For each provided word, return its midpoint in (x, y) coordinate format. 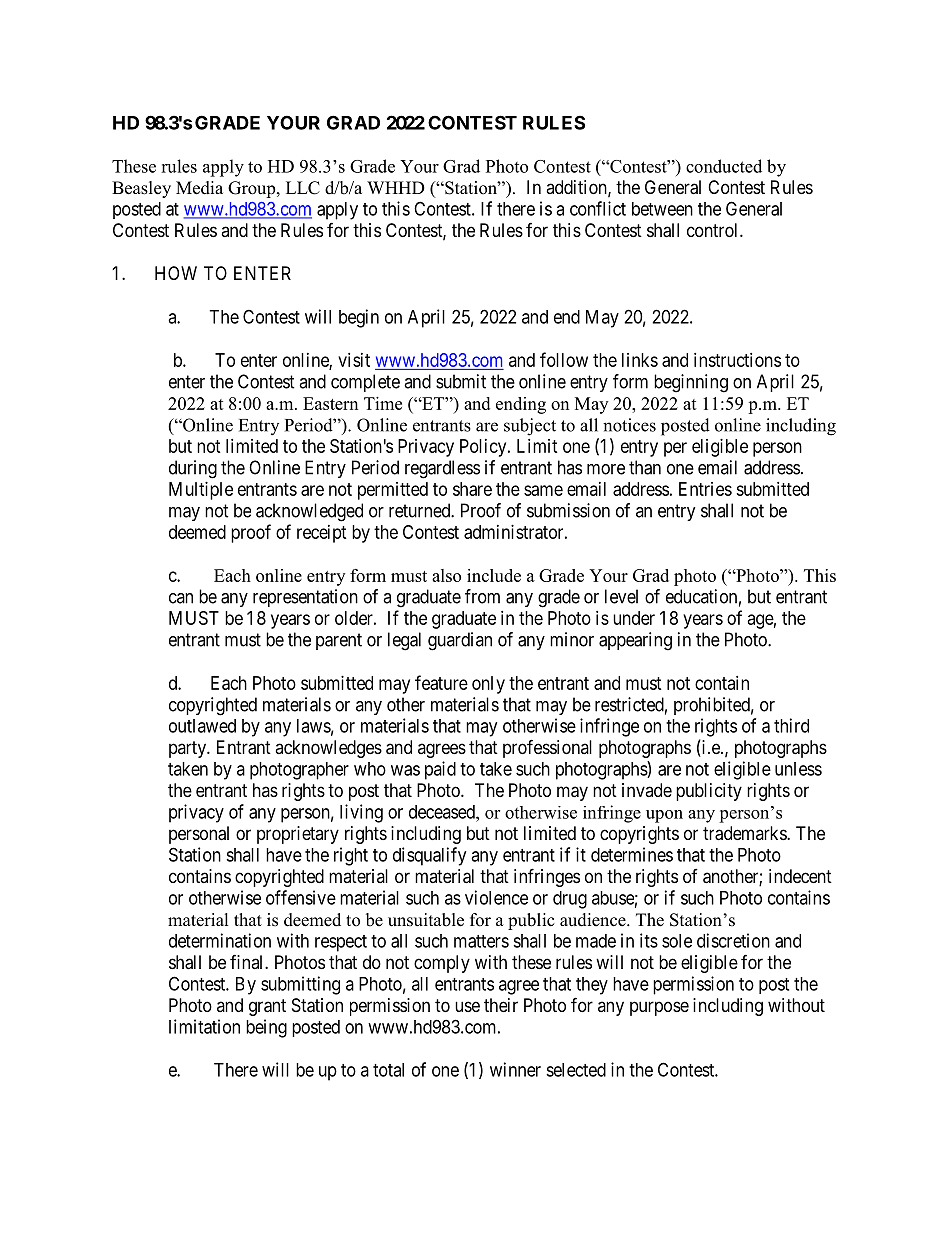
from (482, 596)
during (193, 469)
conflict (598, 208)
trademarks (745, 833)
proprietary (298, 835)
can (181, 598)
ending (521, 405)
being (266, 1028)
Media (199, 188)
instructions (737, 360)
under (634, 618)
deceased (443, 812)
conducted (724, 166)
